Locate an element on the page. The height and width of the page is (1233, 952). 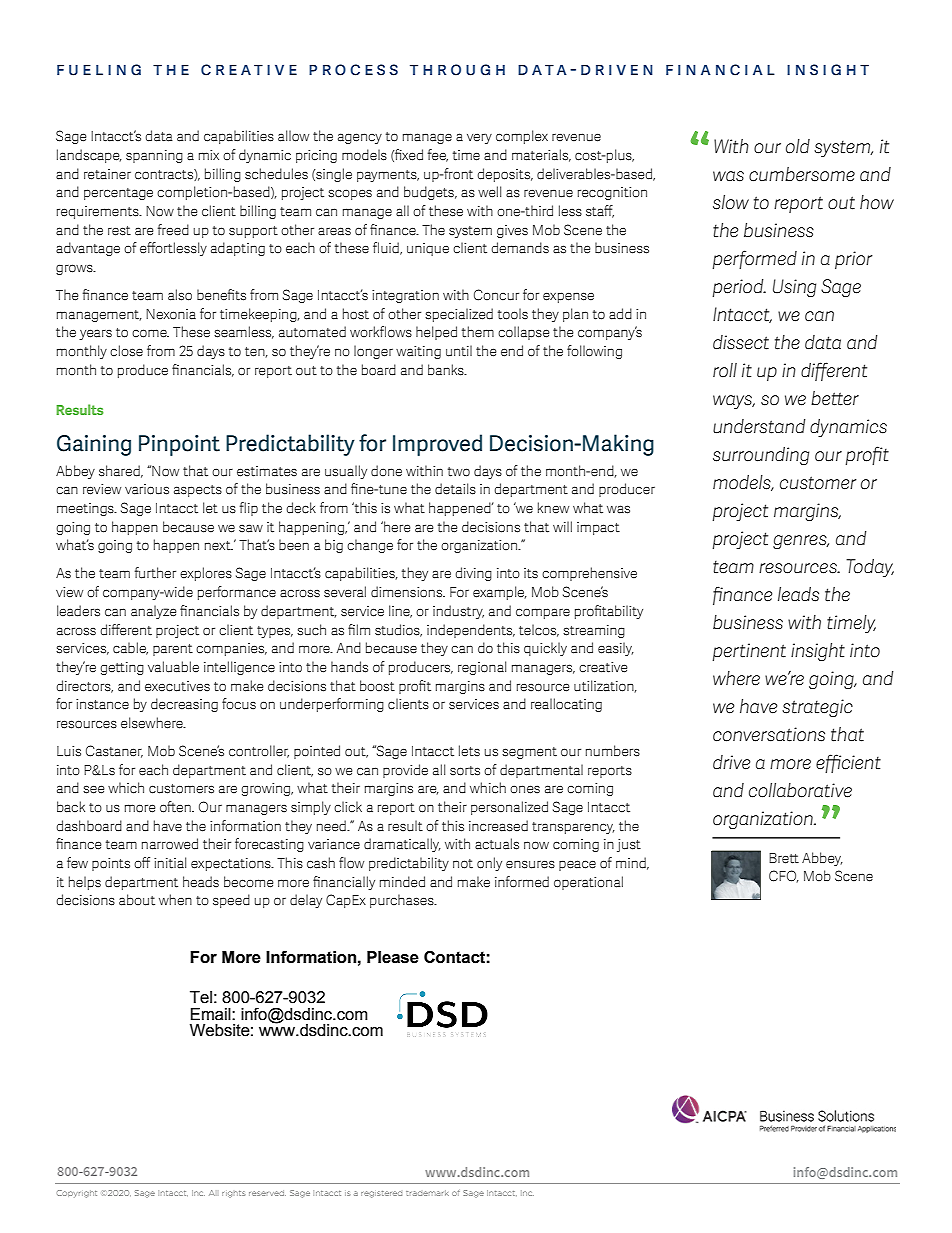
collaborative is located at coordinates (800, 790).
